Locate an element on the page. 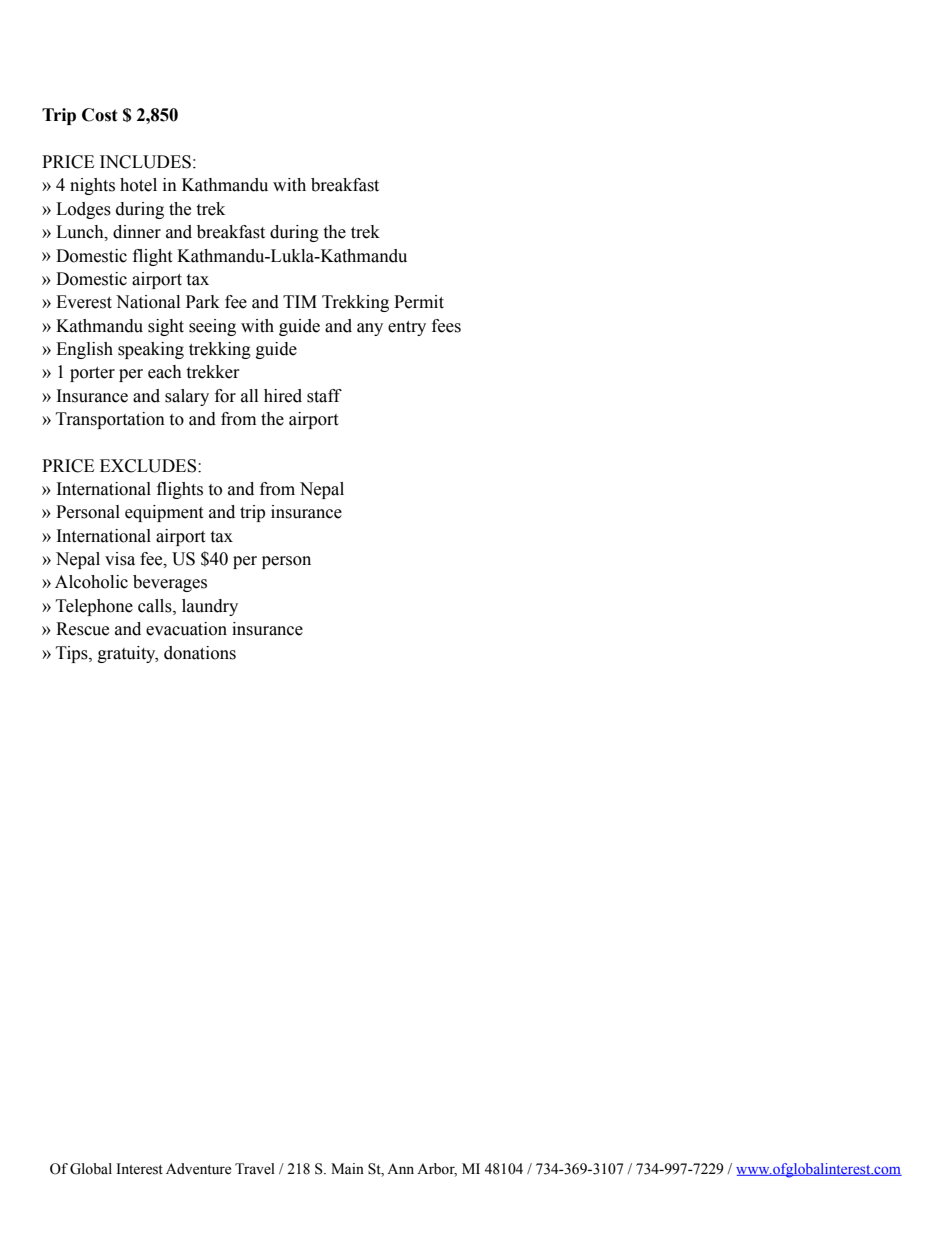 The height and width of the page is (1233, 952). staff is located at coordinates (324, 396).
